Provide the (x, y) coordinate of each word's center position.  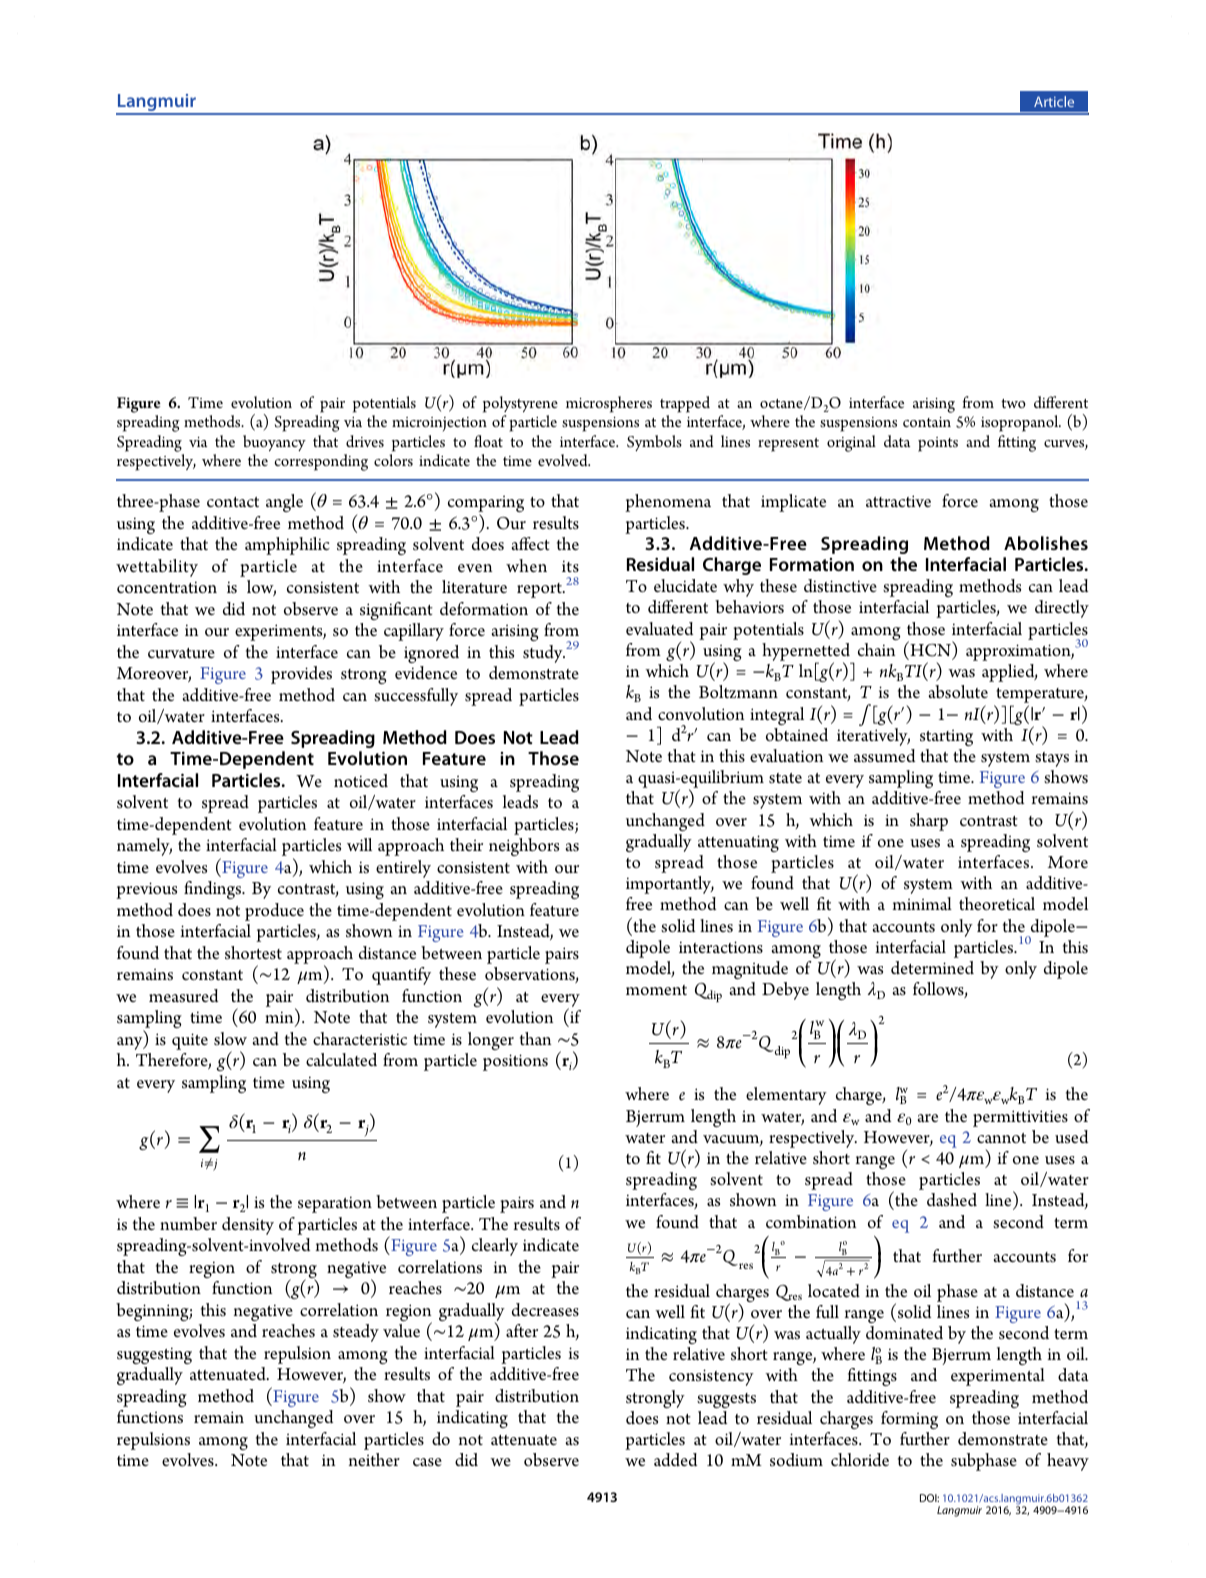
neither (374, 1459)
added (675, 1460)
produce (274, 912)
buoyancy (274, 443)
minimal (922, 903)
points (938, 444)
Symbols (654, 443)
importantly (670, 885)
